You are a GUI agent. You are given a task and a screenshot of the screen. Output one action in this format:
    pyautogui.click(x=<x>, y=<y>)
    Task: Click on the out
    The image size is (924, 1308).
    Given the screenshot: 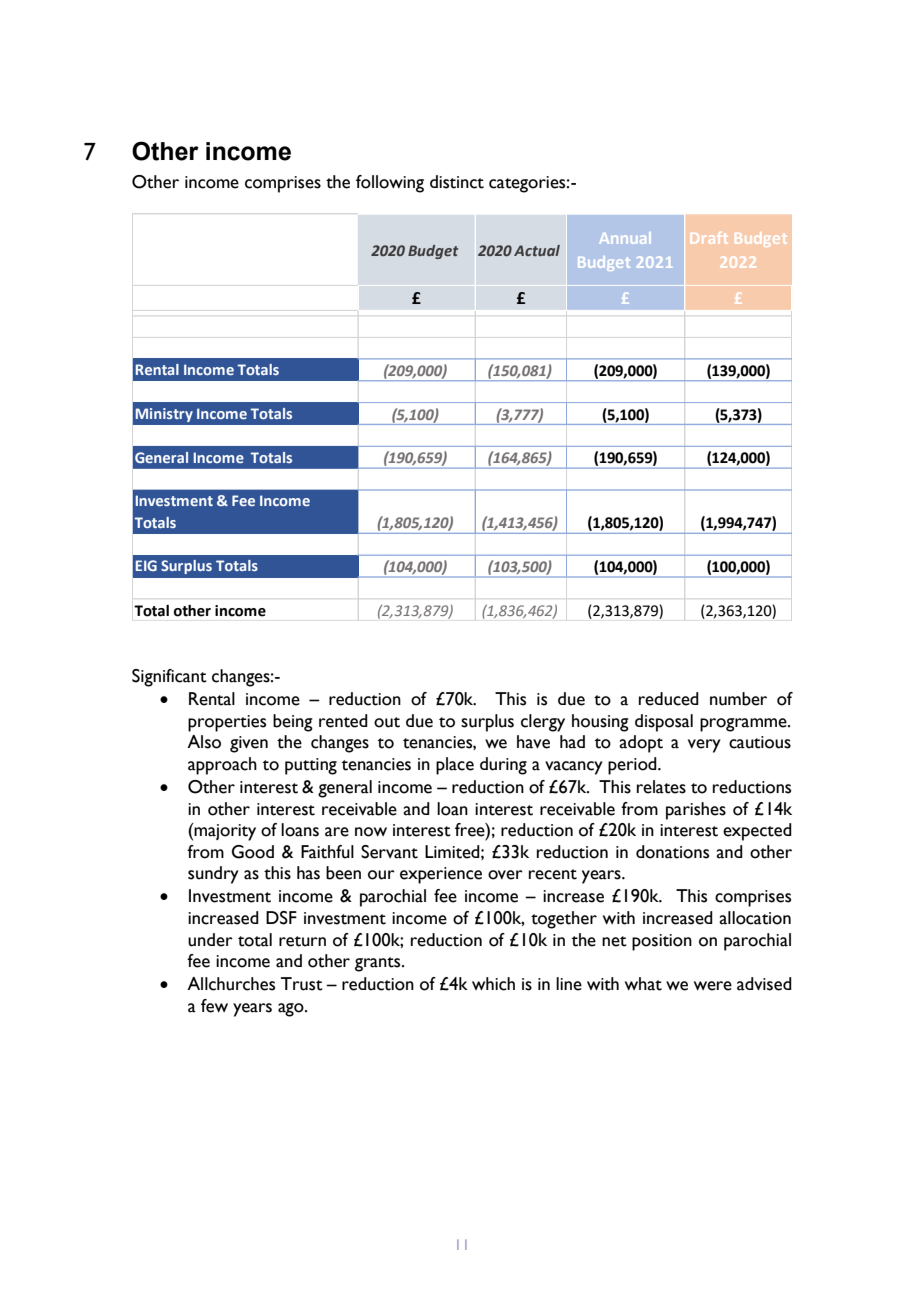 What is the action you would take?
    pyautogui.click(x=387, y=722)
